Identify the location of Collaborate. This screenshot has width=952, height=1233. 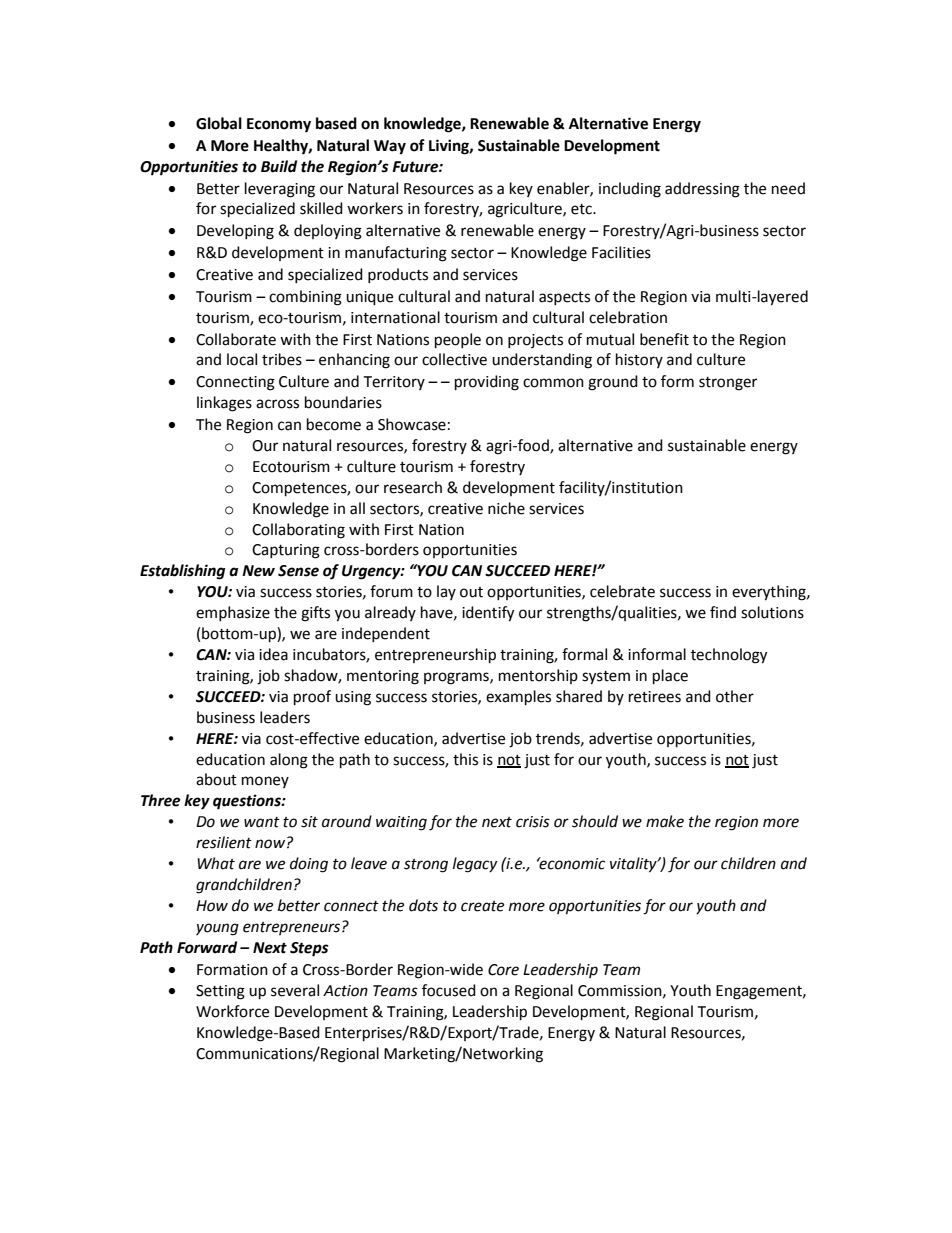
(236, 339).
